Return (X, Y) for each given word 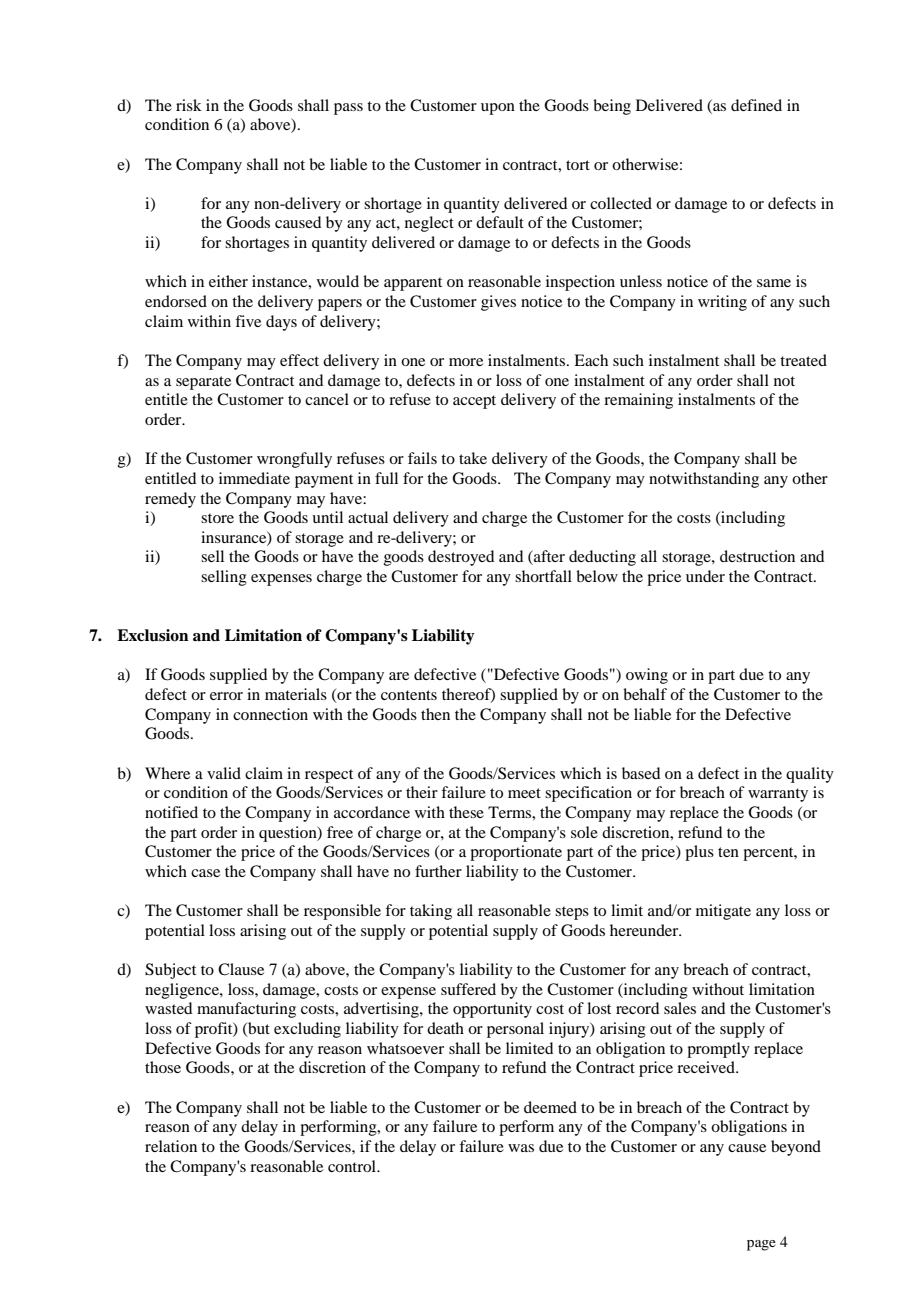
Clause (241, 969)
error (226, 696)
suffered (468, 989)
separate (203, 383)
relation (171, 1146)
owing (647, 676)
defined (756, 105)
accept (474, 402)
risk (189, 105)
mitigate (723, 912)
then (435, 714)
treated (803, 360)
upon (498, 109)
